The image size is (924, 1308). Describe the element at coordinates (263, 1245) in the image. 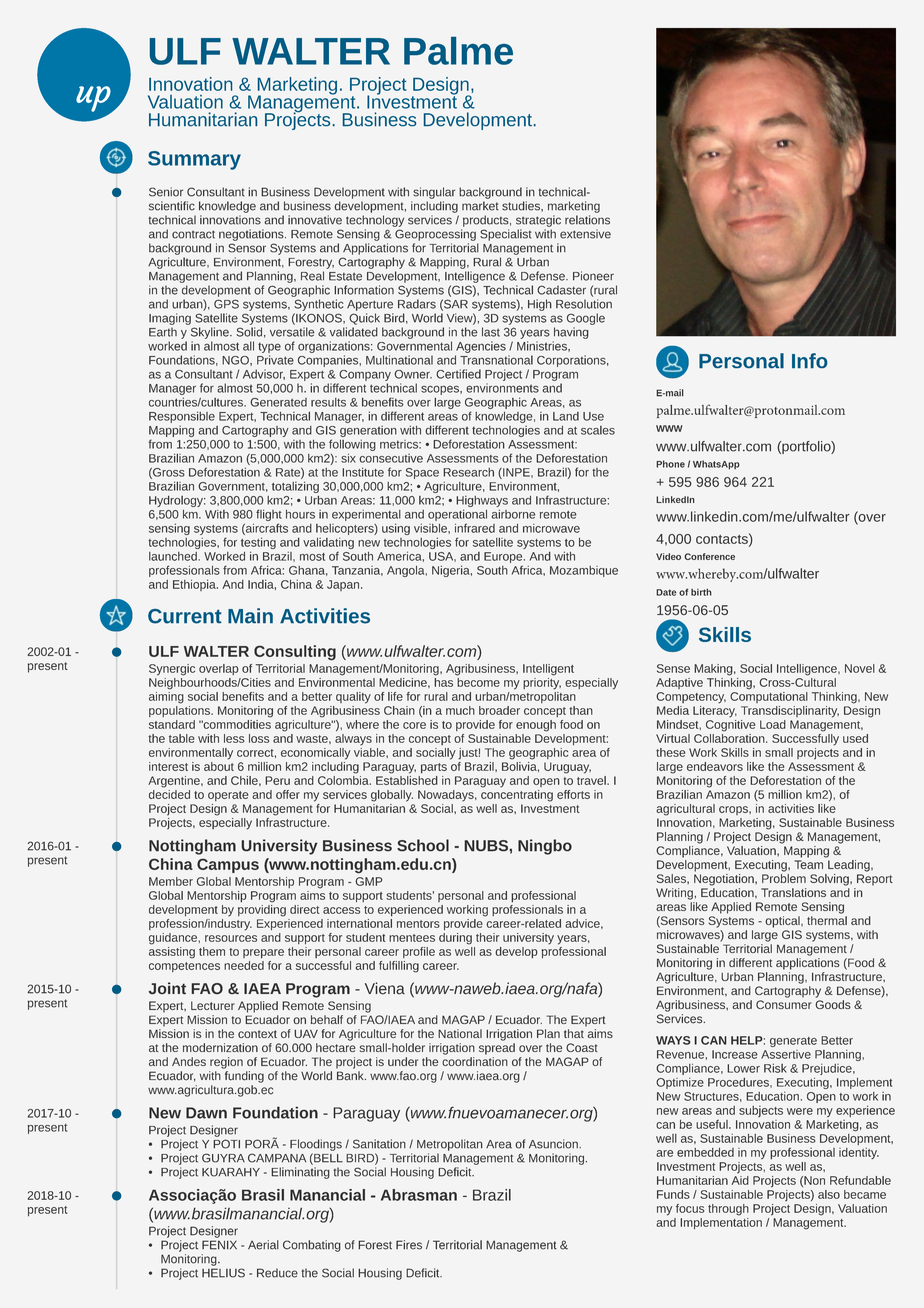

I see `Aerial` at that location.
